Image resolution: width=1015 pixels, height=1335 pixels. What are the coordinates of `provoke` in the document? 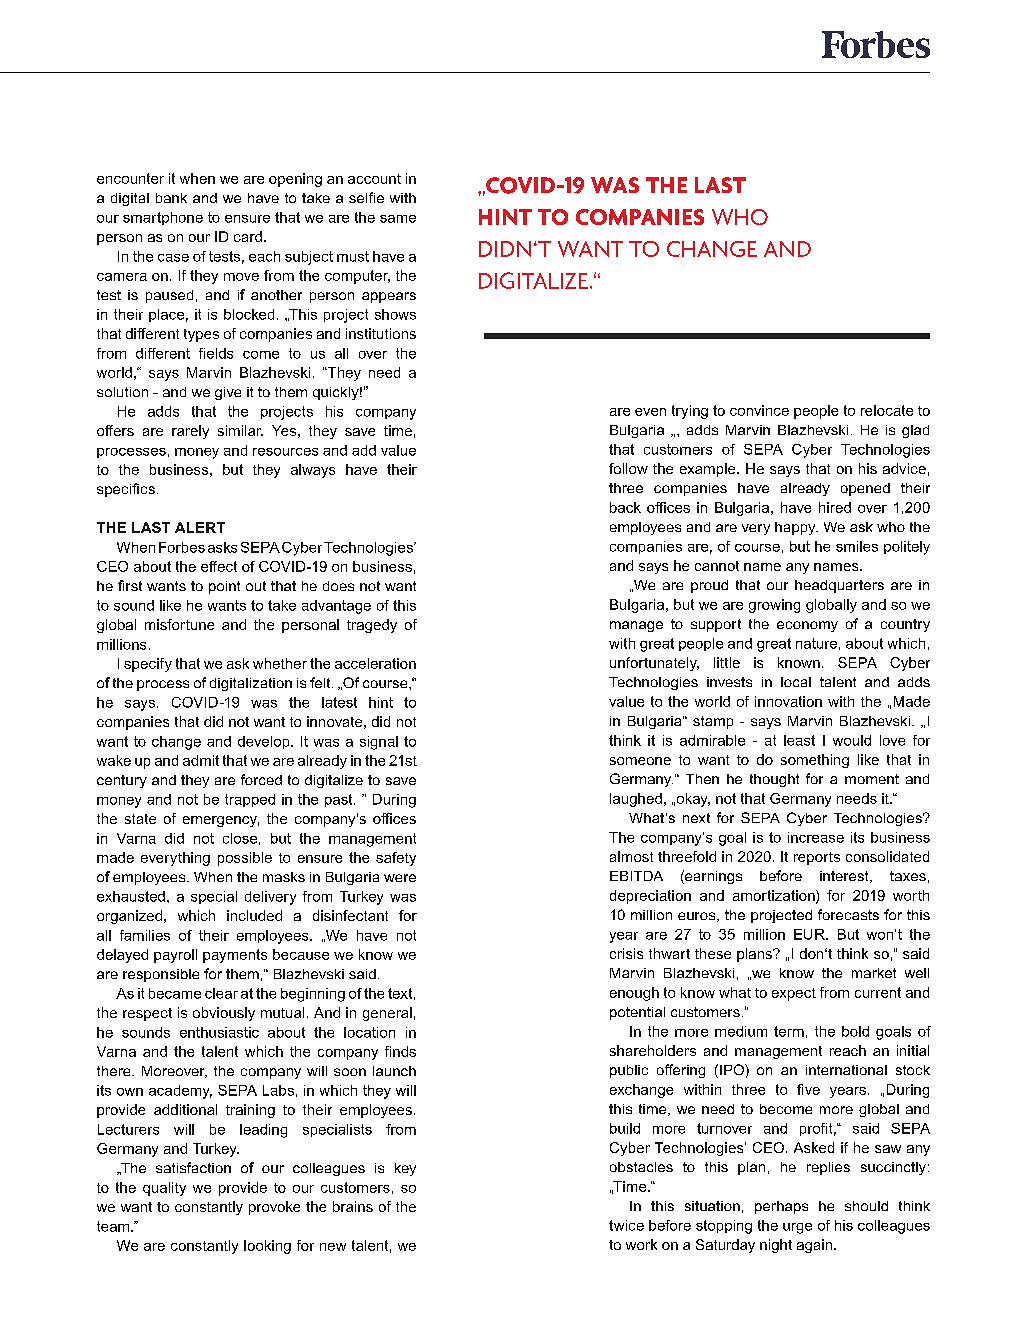 It's located at (274, 1208).
